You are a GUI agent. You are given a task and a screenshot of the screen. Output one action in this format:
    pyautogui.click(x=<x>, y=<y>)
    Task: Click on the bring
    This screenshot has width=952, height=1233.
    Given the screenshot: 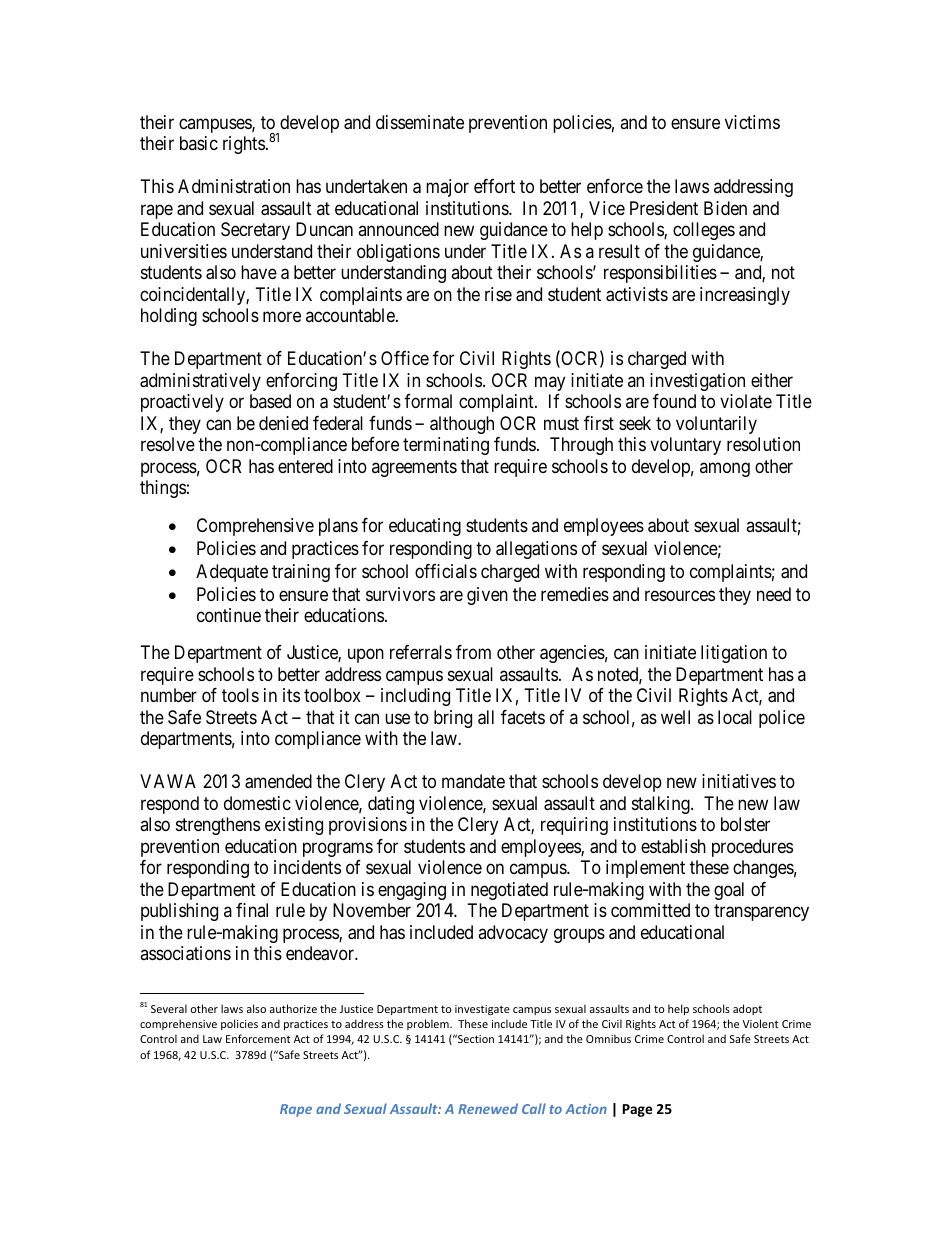 What is the action you would take?
    pyautogui.click(x=453, y=719)
